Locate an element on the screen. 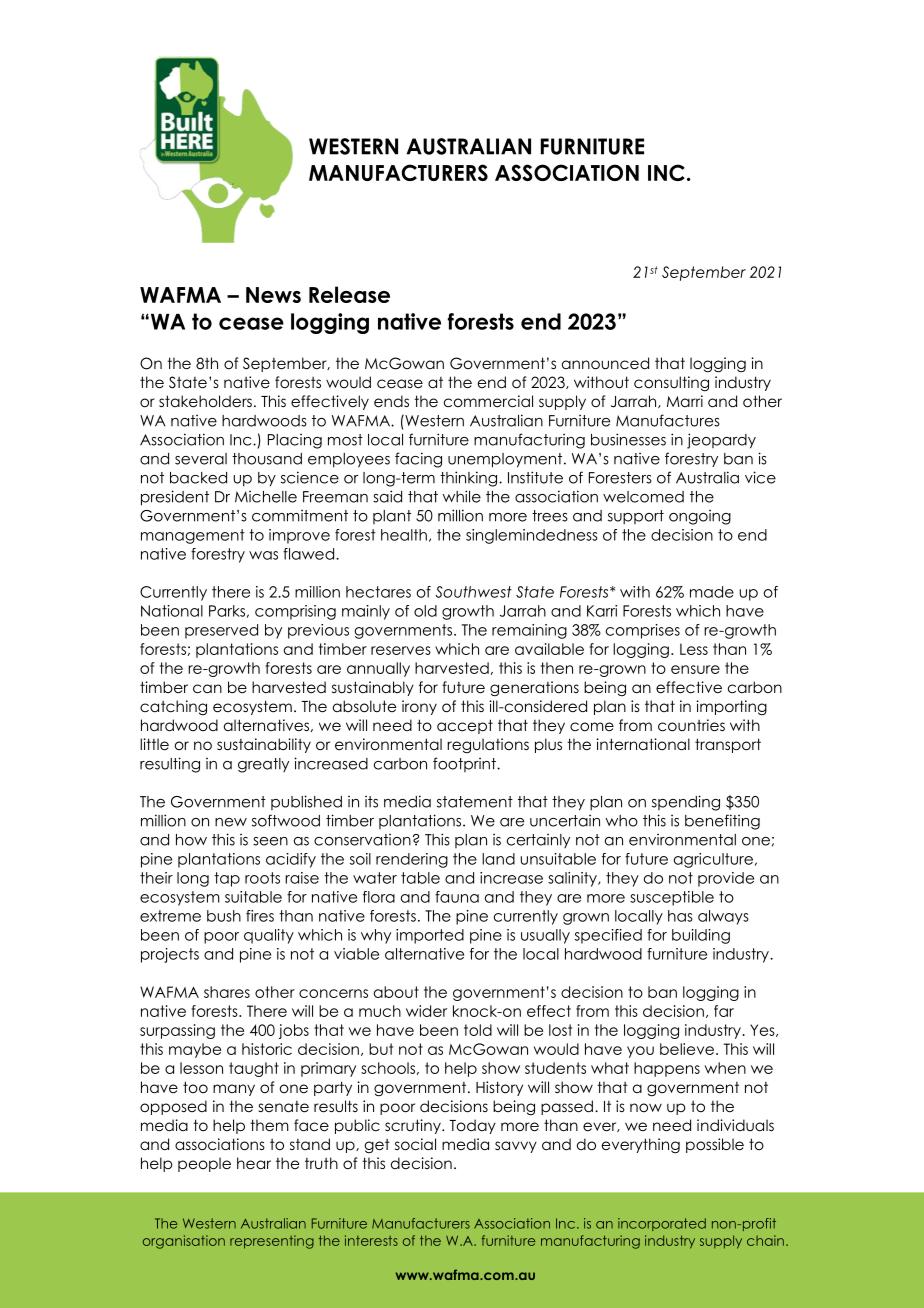 The image size is (924, 1308). spending is located at coordinates (686, 803).
